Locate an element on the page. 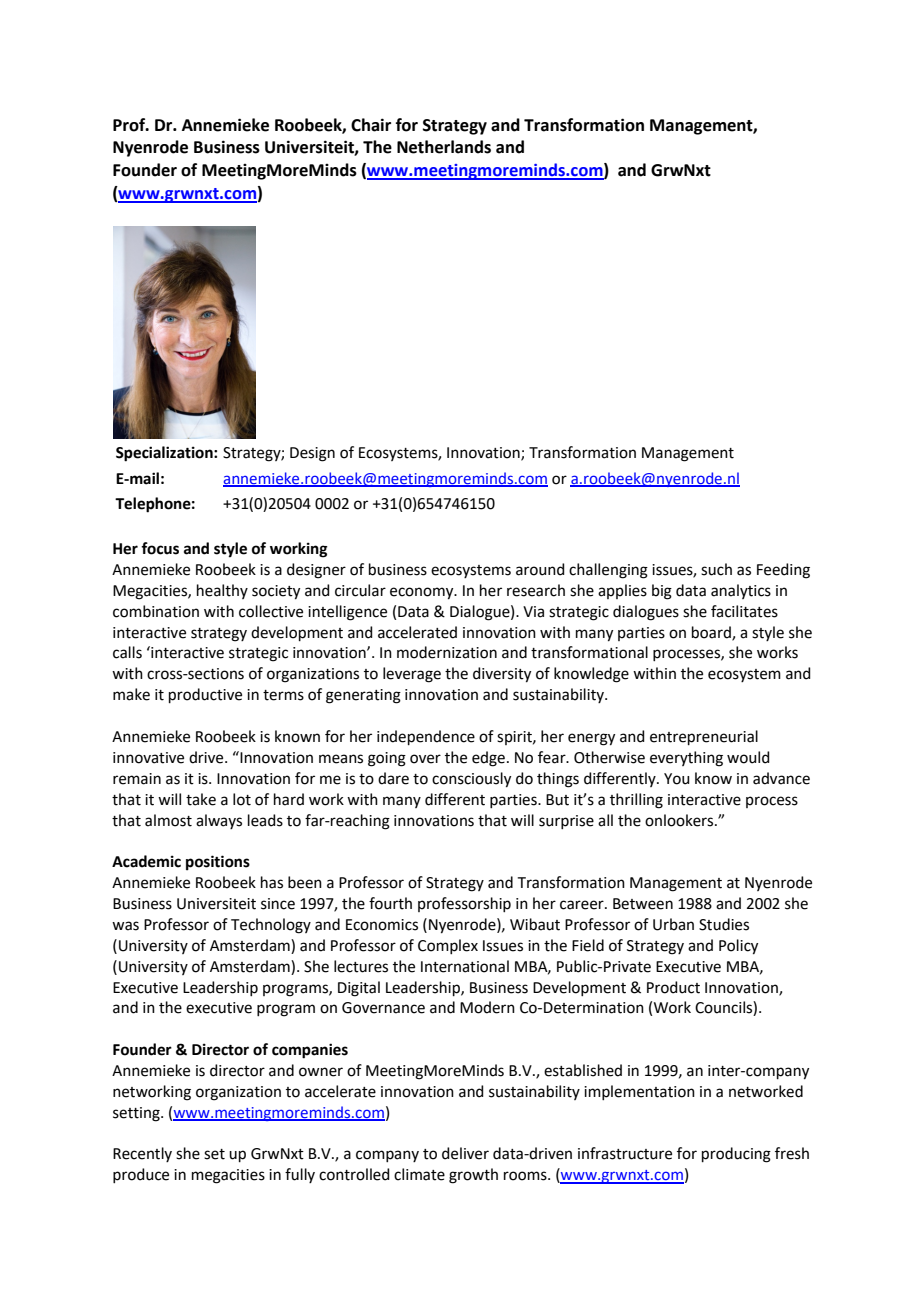  focus is located at coordinates (160, 548).
